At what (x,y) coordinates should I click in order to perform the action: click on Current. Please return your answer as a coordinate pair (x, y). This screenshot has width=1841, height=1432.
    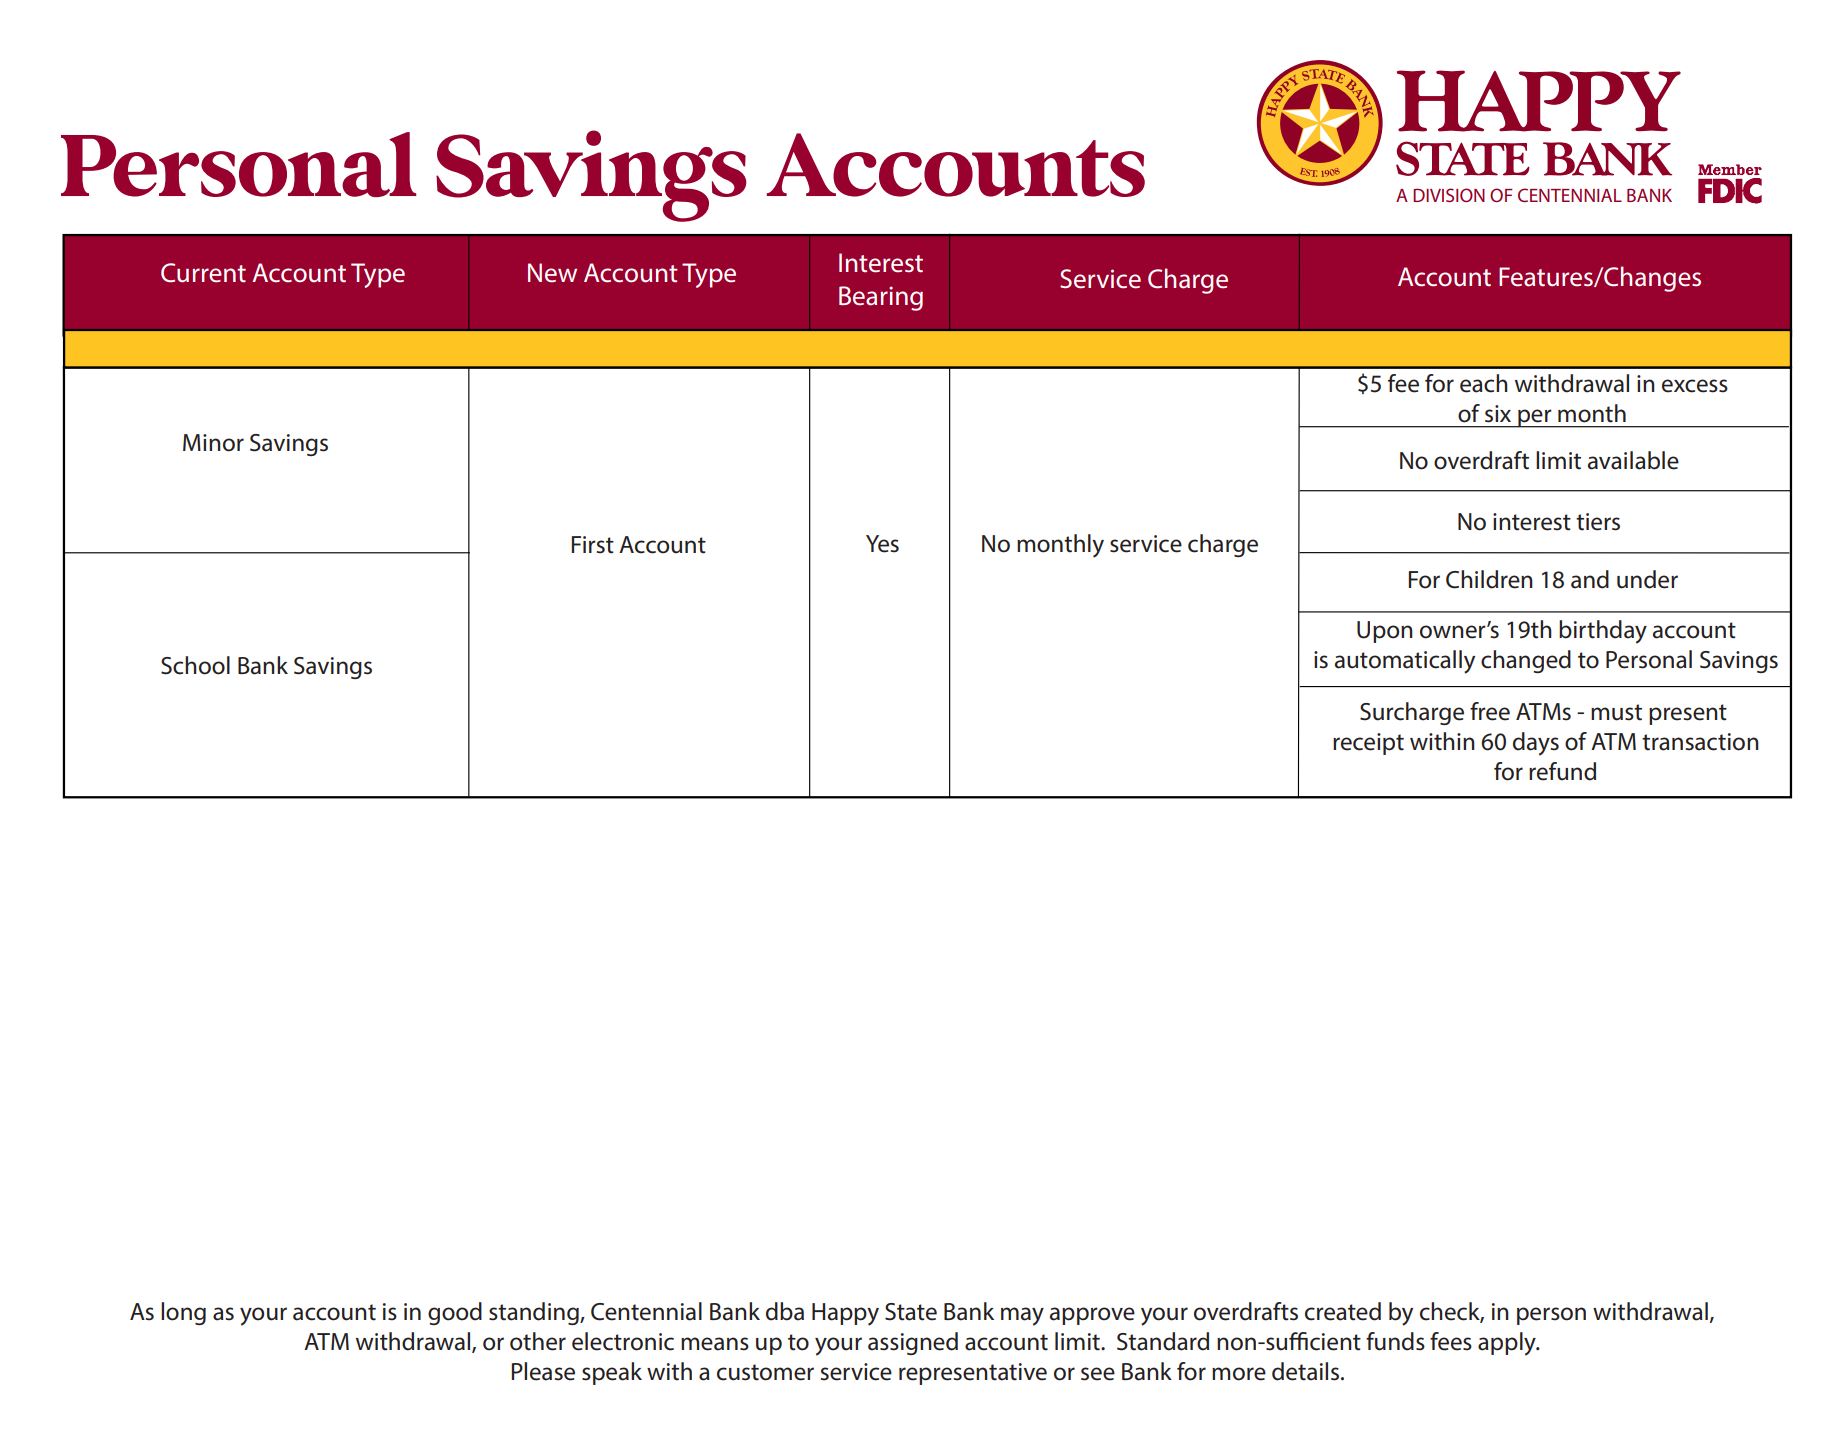
    Looking at the image, I should click on (203, 273).
